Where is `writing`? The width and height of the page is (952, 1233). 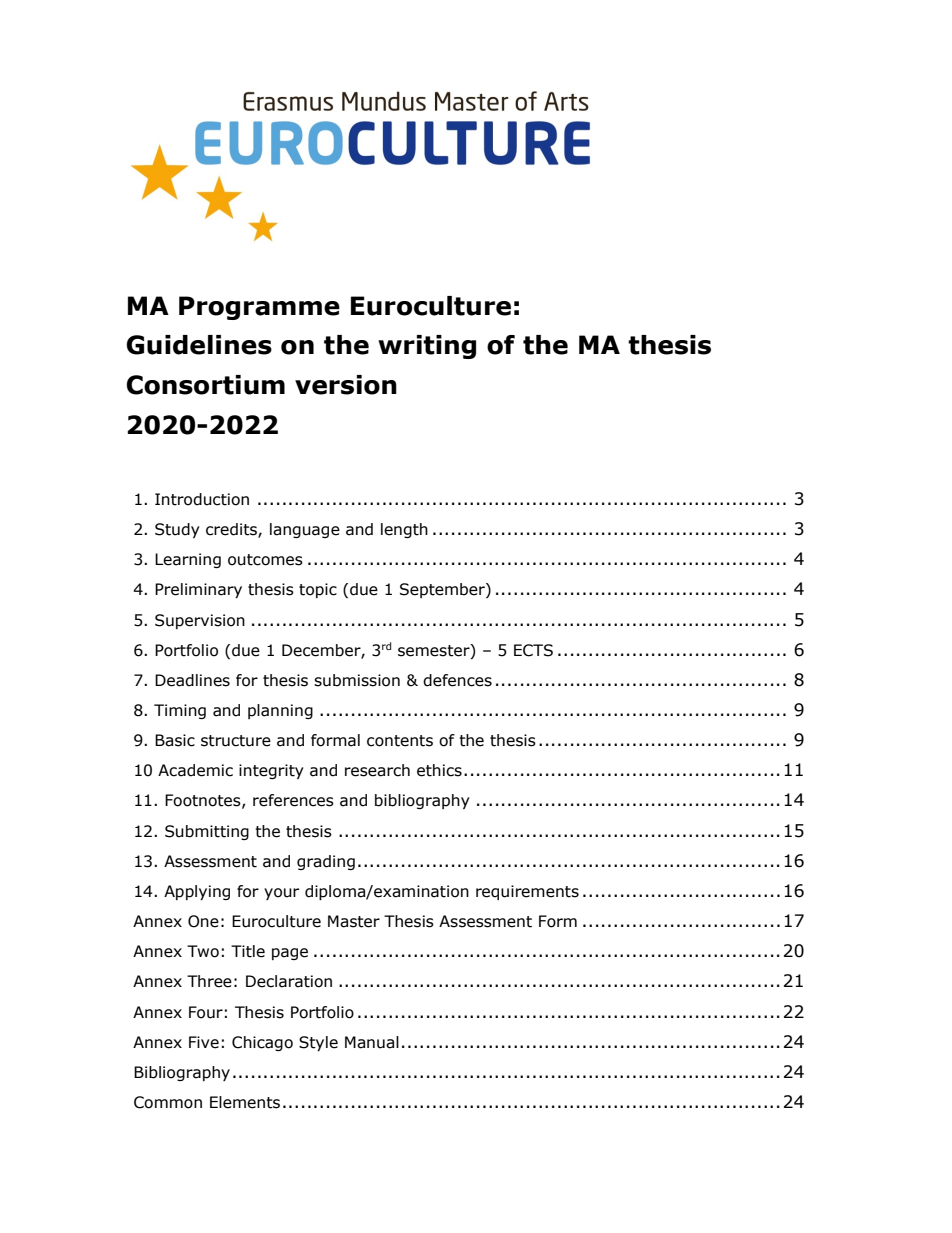
writing is located at coordinates (427, 347).
